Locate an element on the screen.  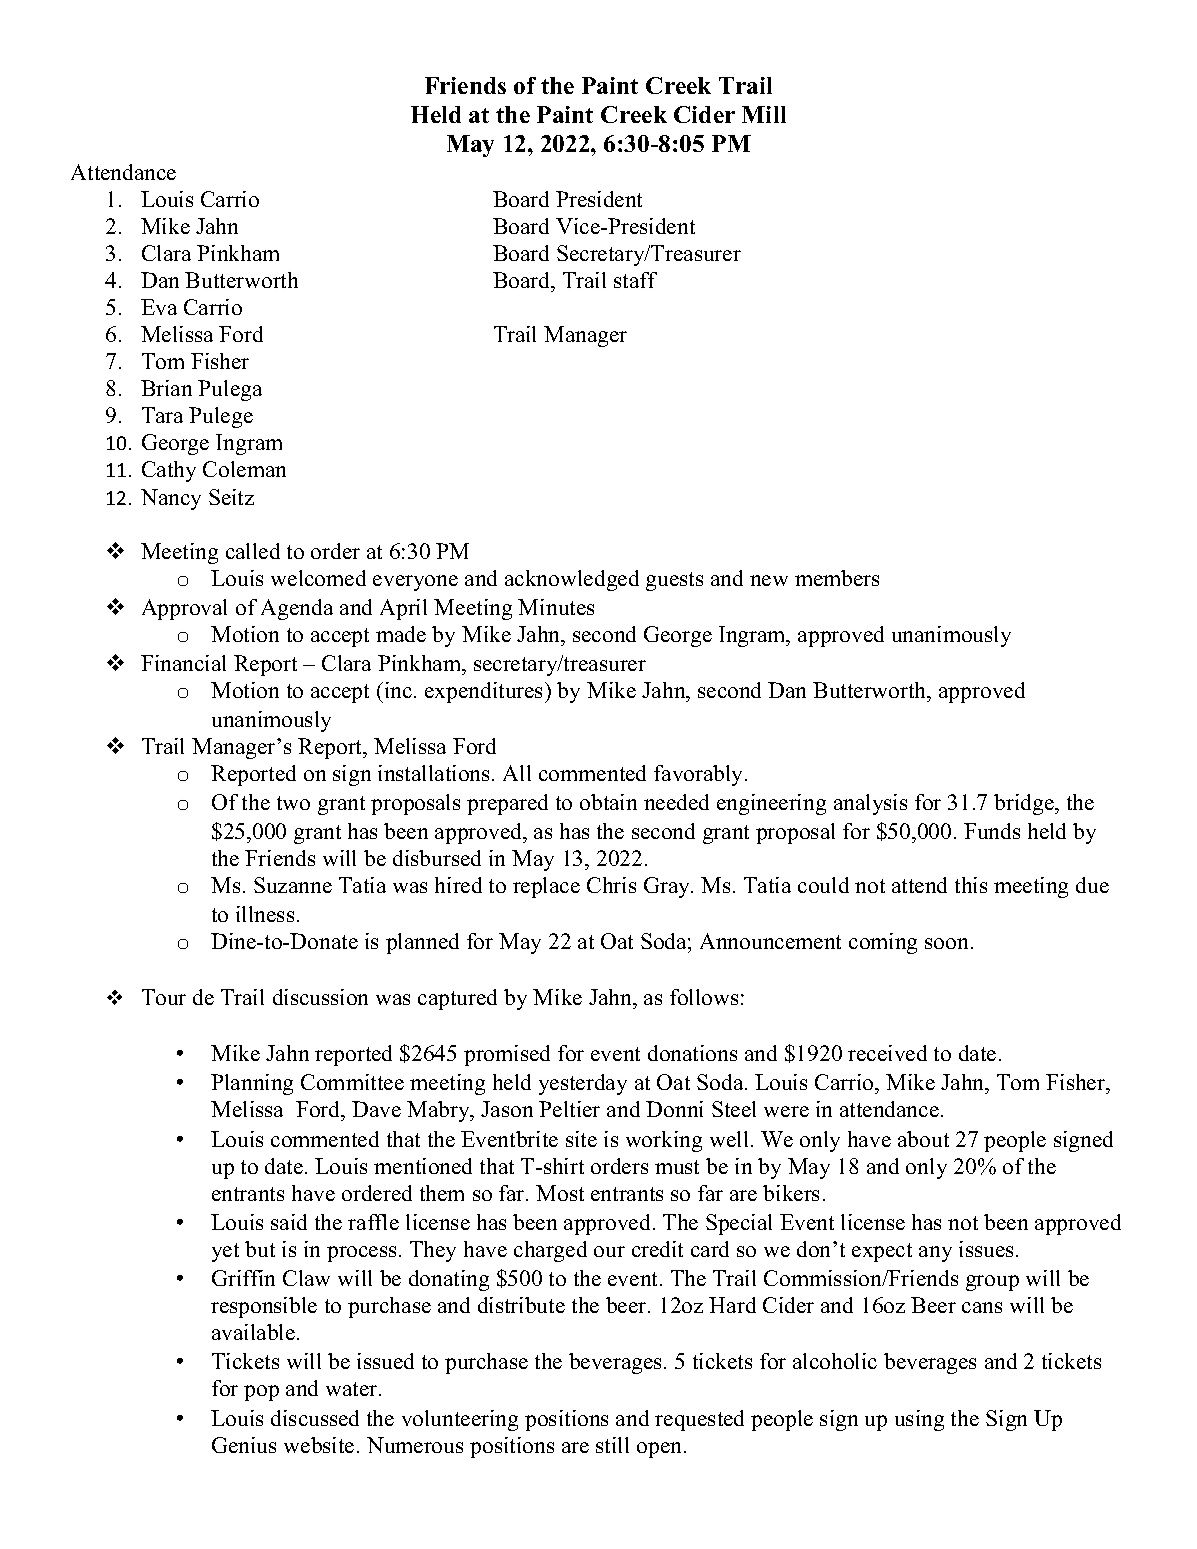
pop is located at coordinates (261, 1393).
